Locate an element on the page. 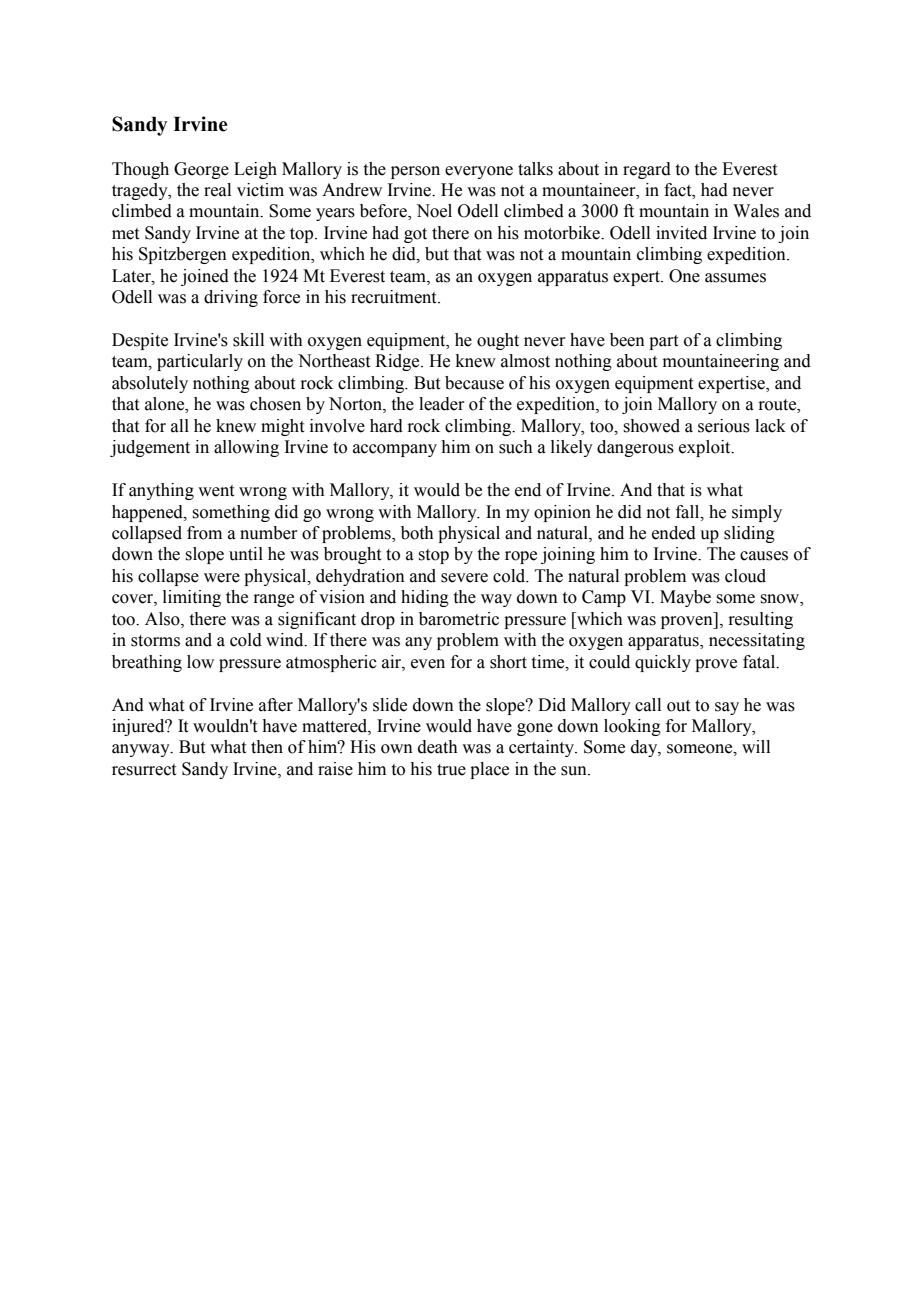  regard is located at coordinates (647, 170).
